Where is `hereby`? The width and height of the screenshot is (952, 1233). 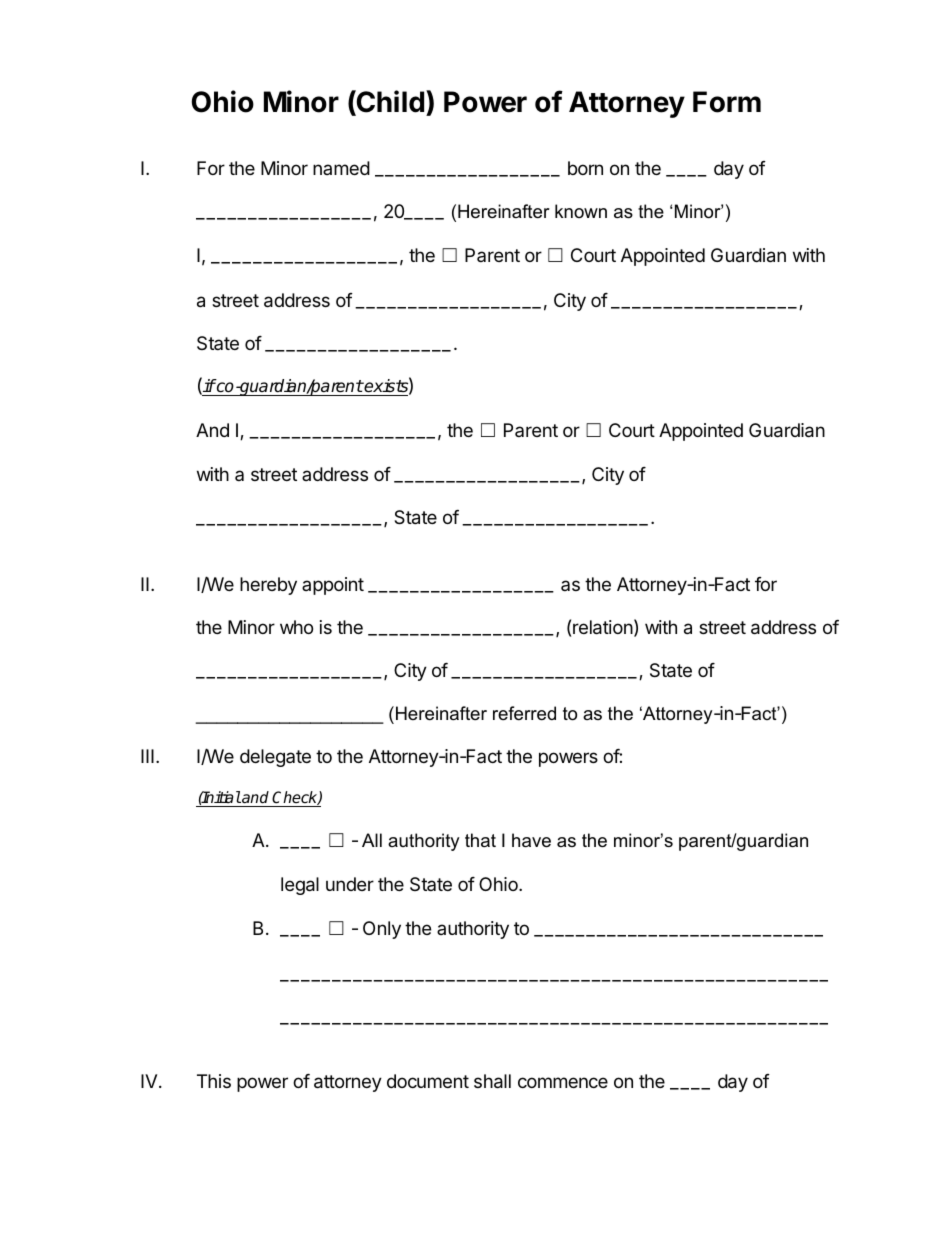
hereby is located at coordinates (268, 586).
